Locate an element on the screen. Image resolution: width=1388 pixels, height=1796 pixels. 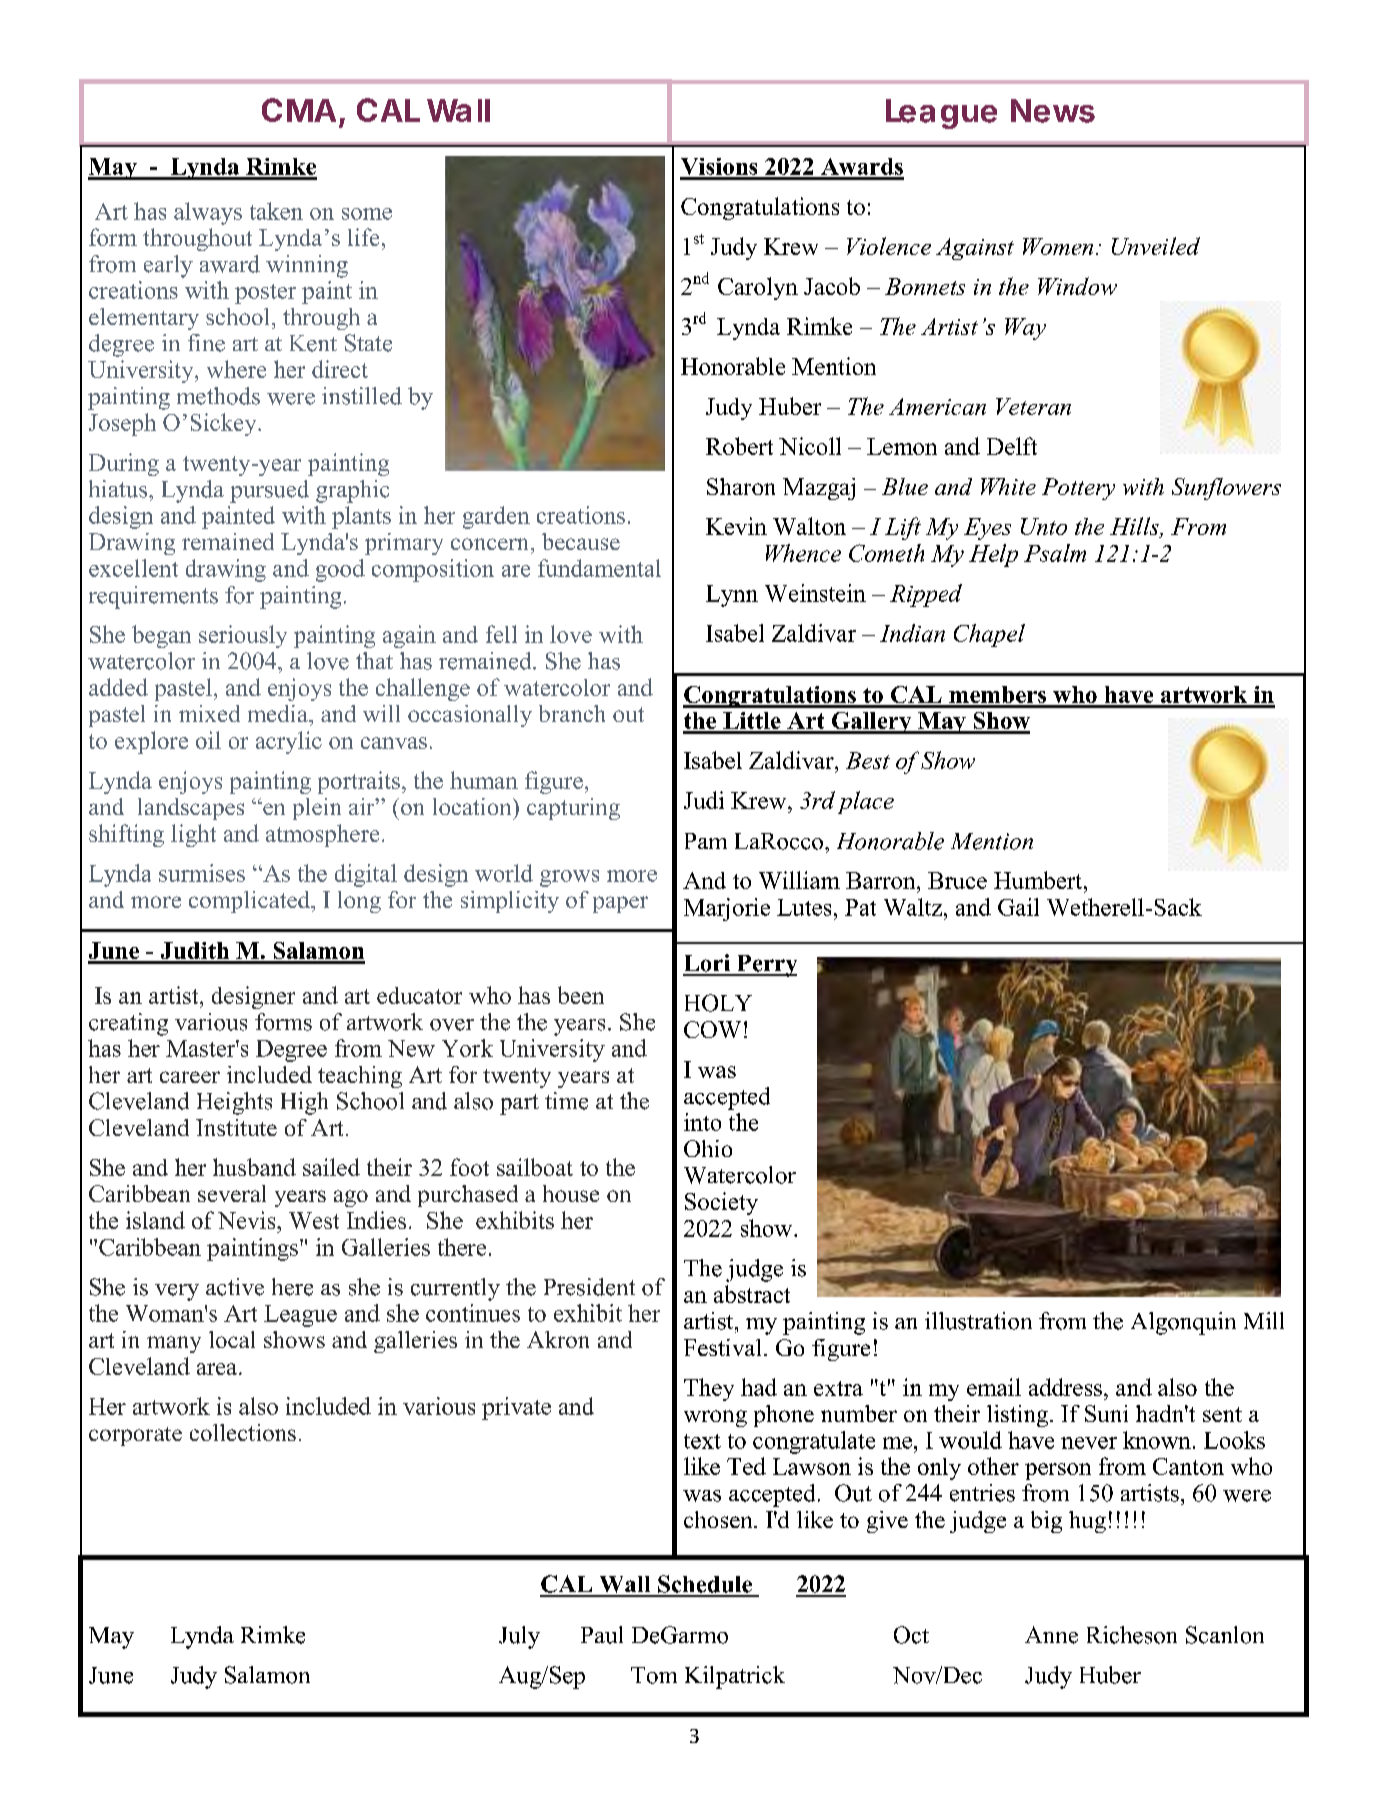
July is located at coordinates (519, 1637).
